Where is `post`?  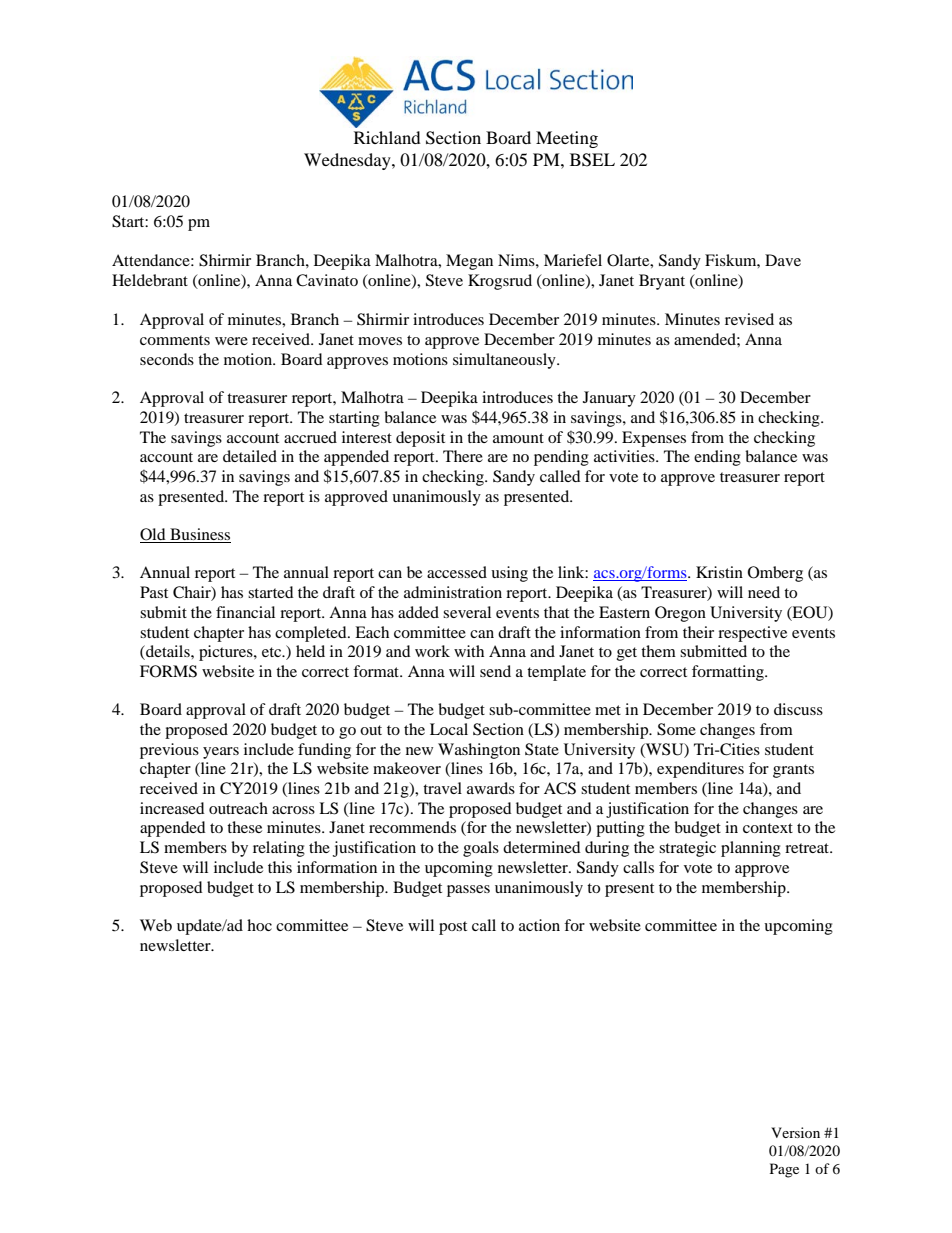
post is located at coordinates (453, 928).
